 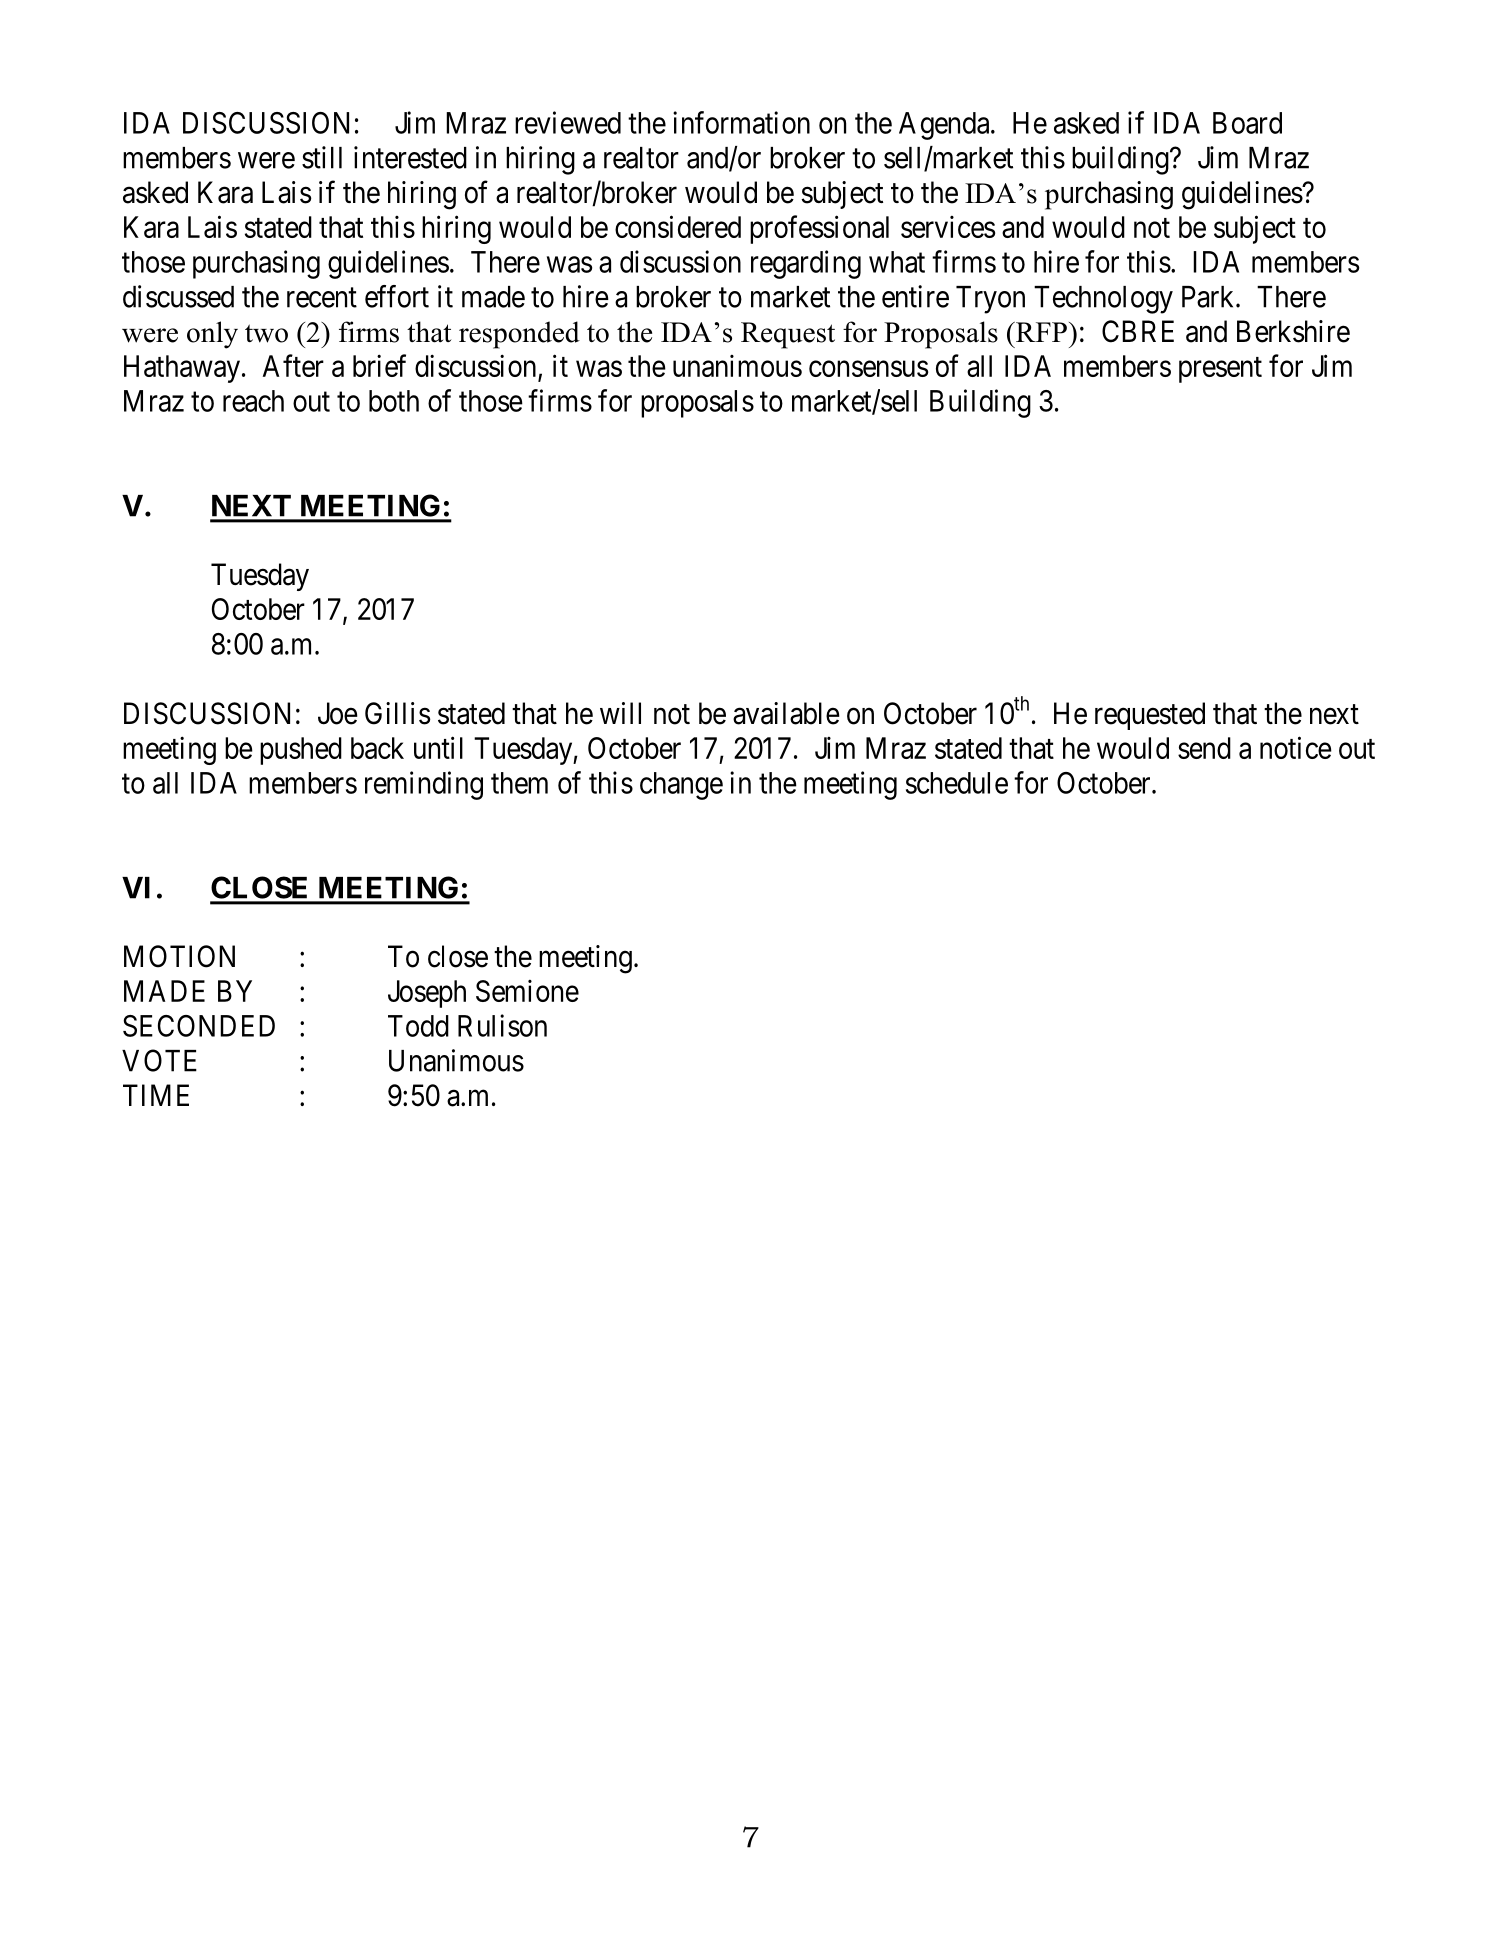 What do you see at coordinates (786, 713) in the screenshot?
I see `available` at bounding box center [786, 713].
